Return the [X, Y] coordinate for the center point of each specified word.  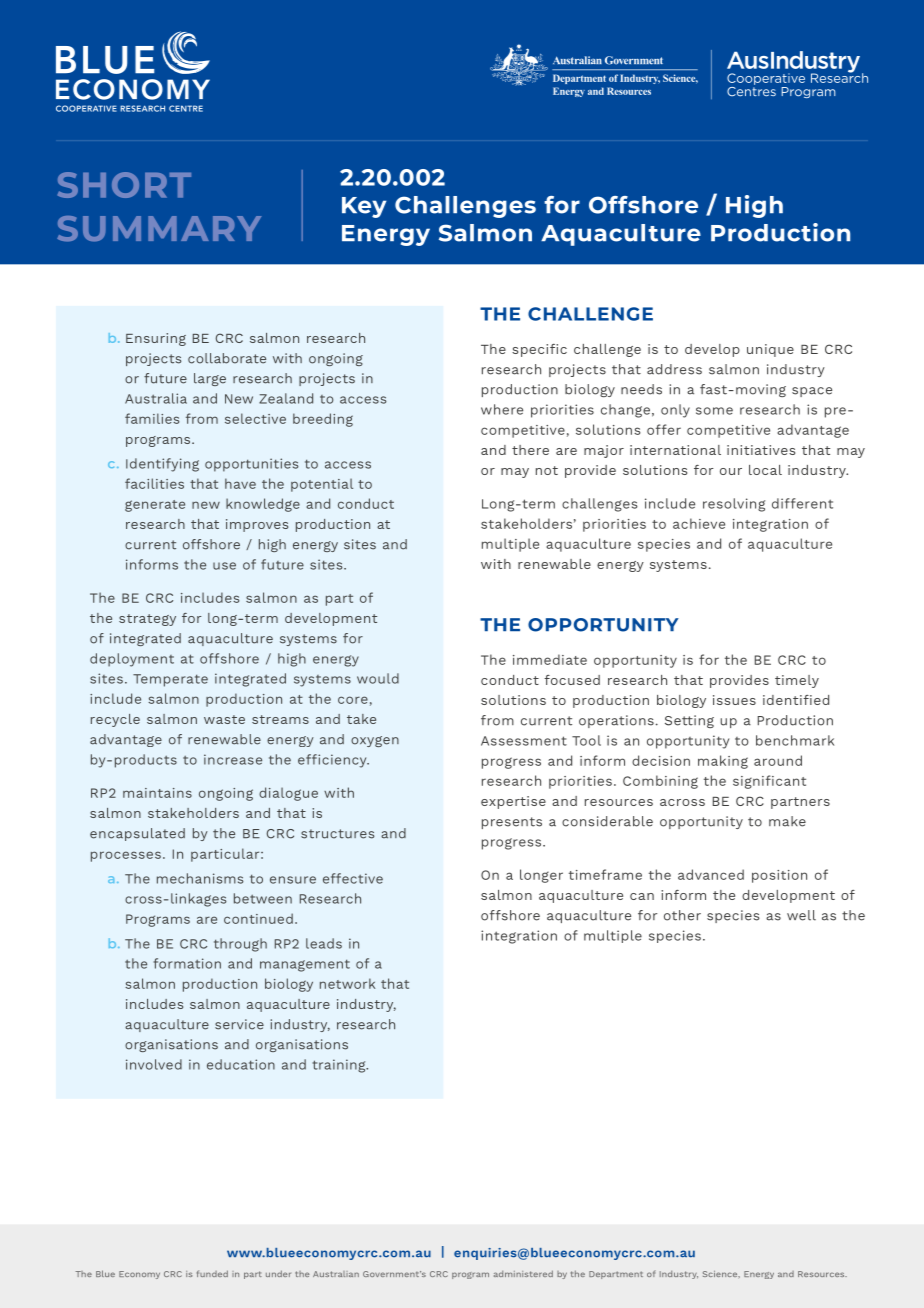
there [530, 450]
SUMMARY [159, 229]
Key [364, 207]
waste [224, 719]
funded [212, 1273]
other [682, 915]
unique [770, 350]
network [347, 983]
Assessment [524, 741]
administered [523, 1273]
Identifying [162, 465]
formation [187, 963]
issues [734, 700]
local [765, 470]
